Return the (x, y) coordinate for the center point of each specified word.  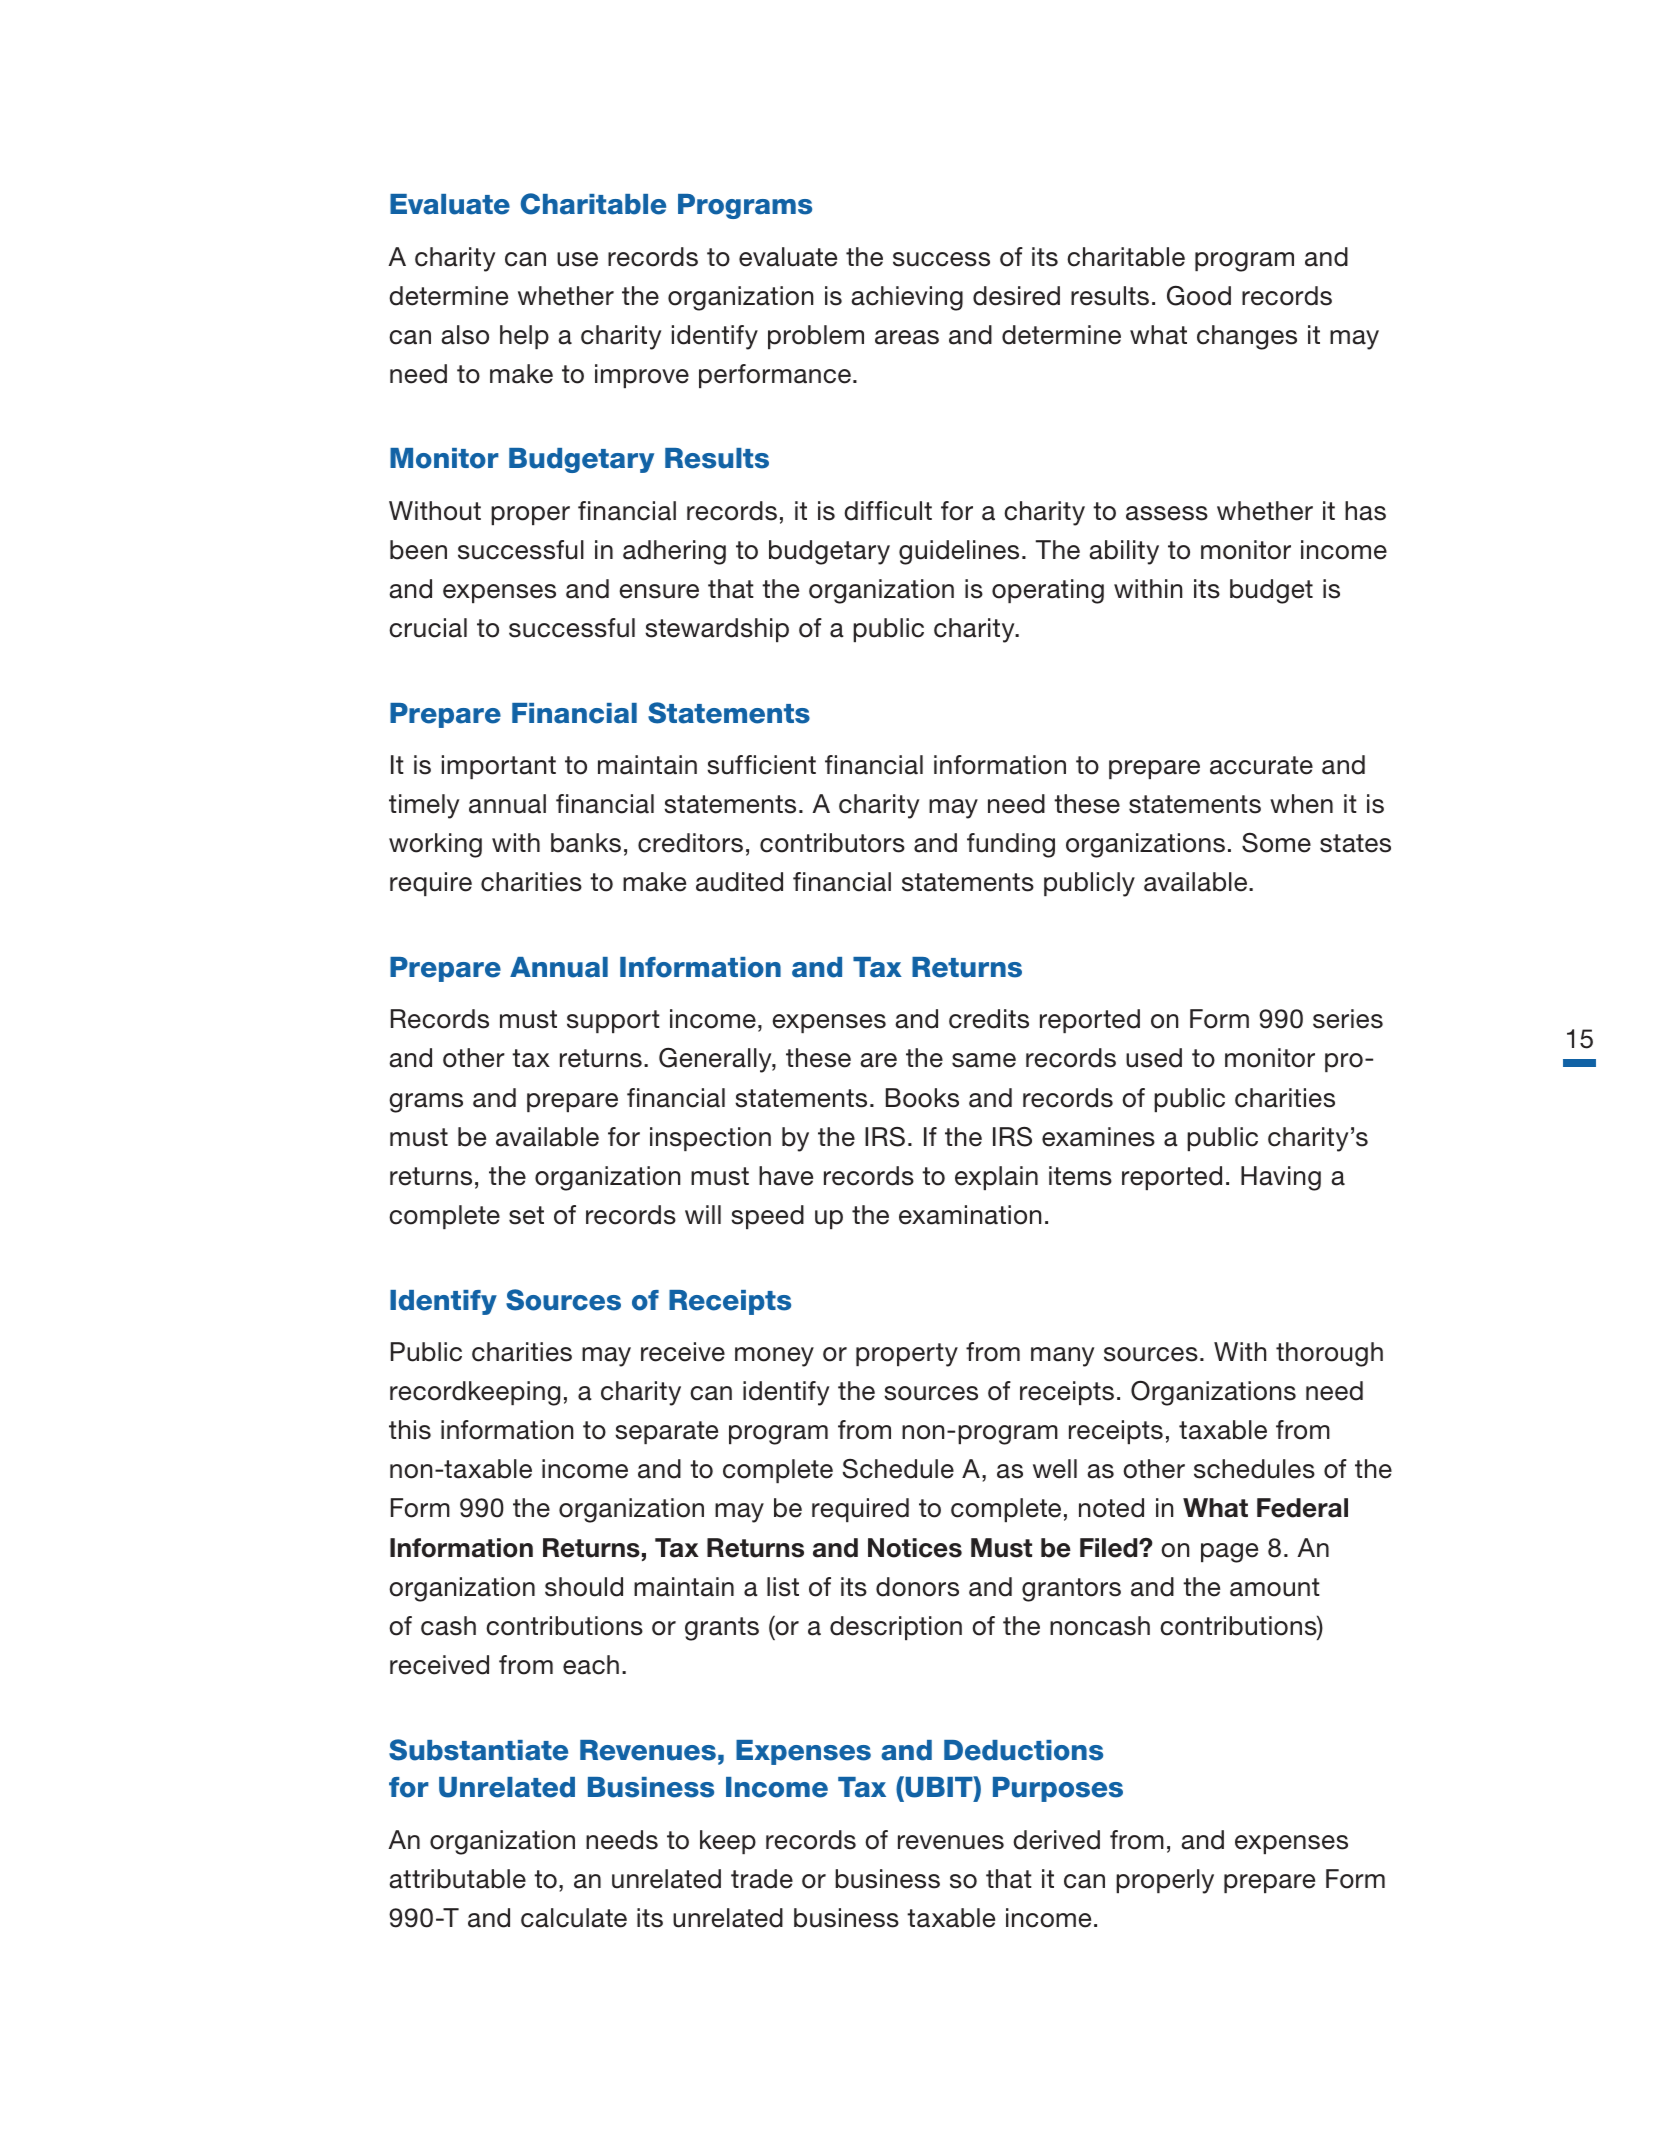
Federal (1302, 1508)
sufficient (761, 765)
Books (922, 1098)
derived (1056, 1840)
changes (1247, 337)
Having (1281, 1178)
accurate (1261, 765)
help (524, 337)
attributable (457, 1879)
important (499, 767)
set (526, 1215)
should (584, 1587)
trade (762, 1879)
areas (907, 337)
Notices (915, 1548)
